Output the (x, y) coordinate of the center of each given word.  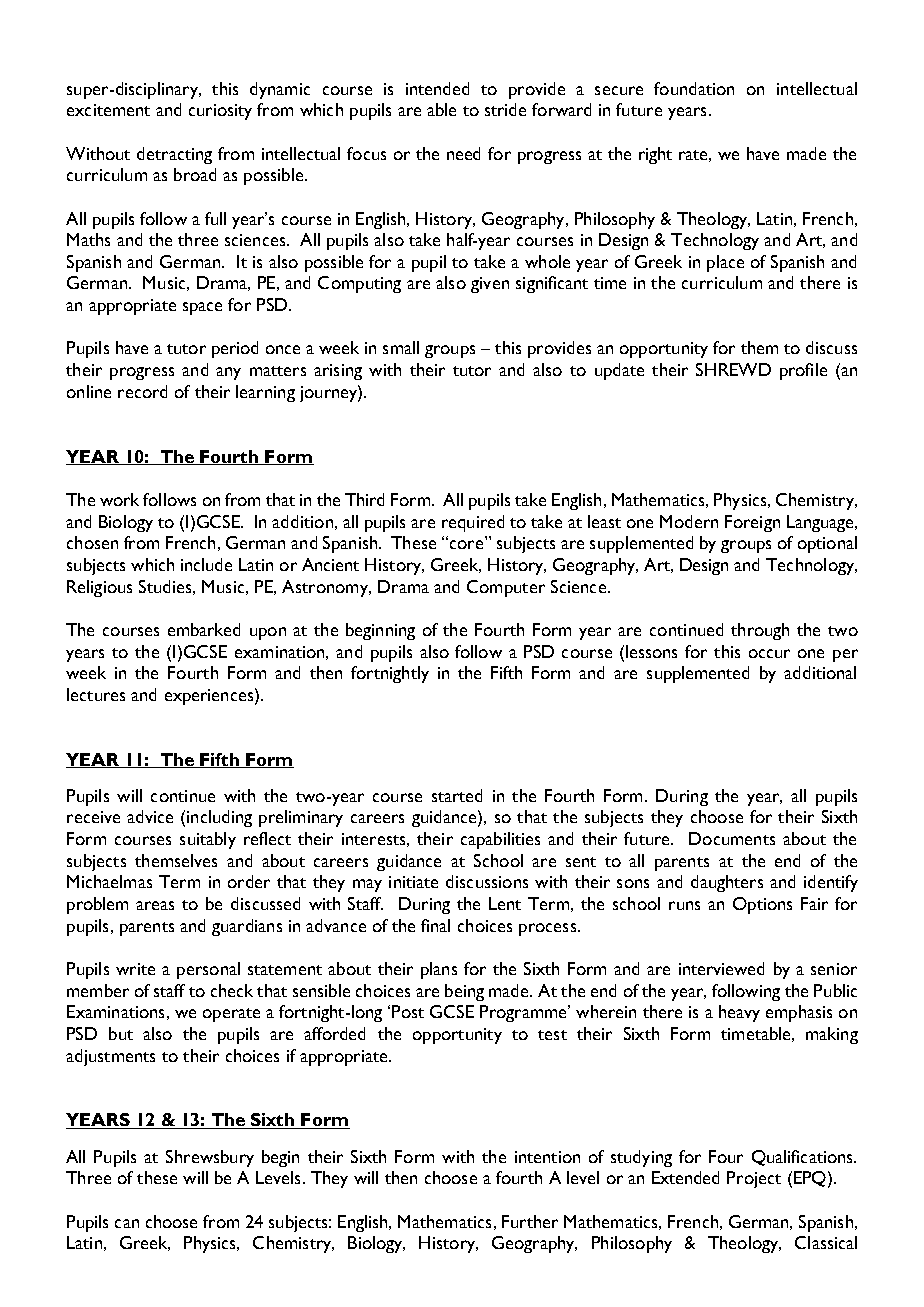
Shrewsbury (210, 1158)
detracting (174, 155)
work (119, 499)
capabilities (500, 840)
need (463, 153)
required (473, 523)
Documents (732, 838)
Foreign (752, 523)
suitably (208, 840)
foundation (694, 88)
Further (530, 1221)
